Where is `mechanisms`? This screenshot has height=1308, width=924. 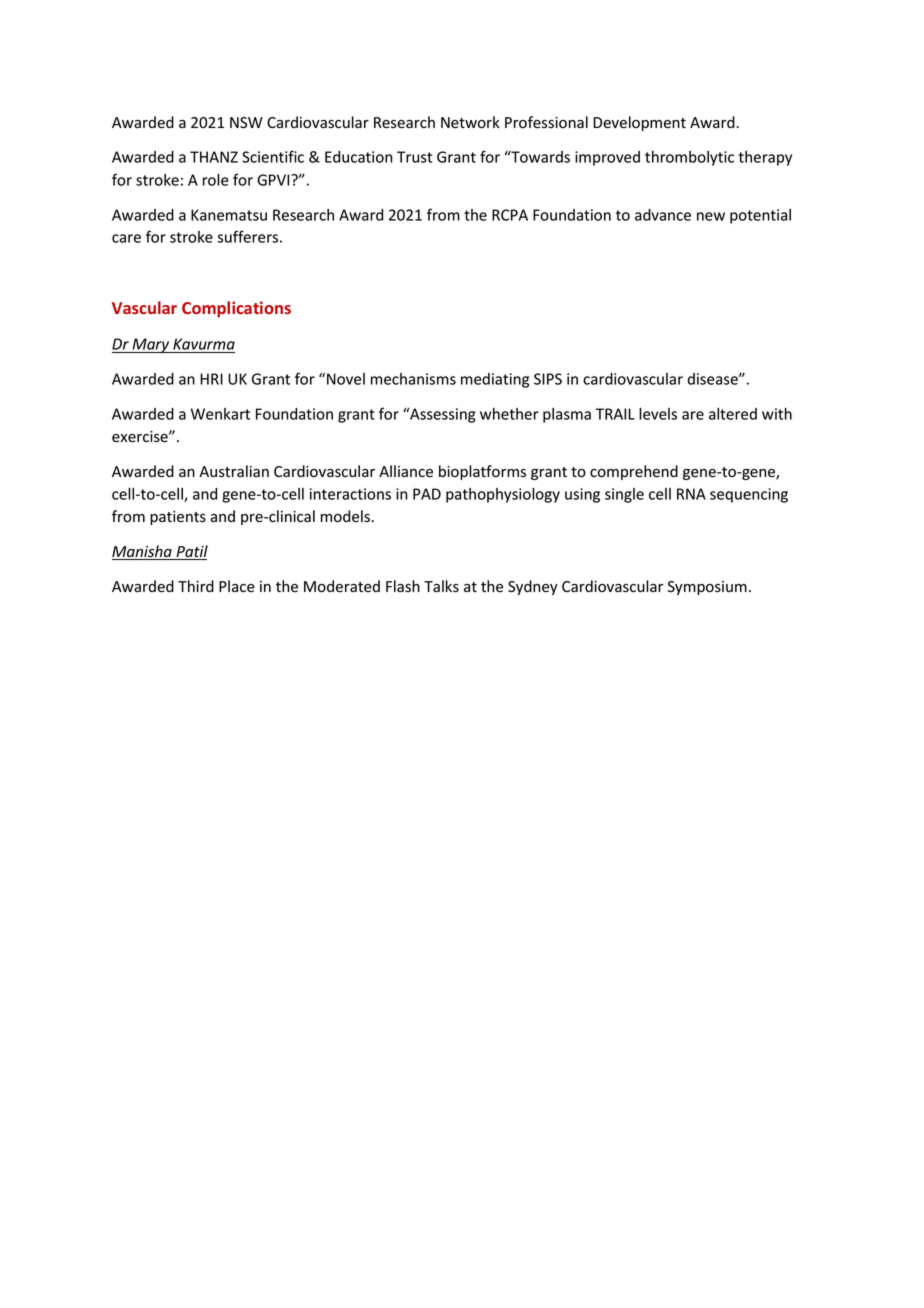
mechanisms is located at coordinates (413, 379).
